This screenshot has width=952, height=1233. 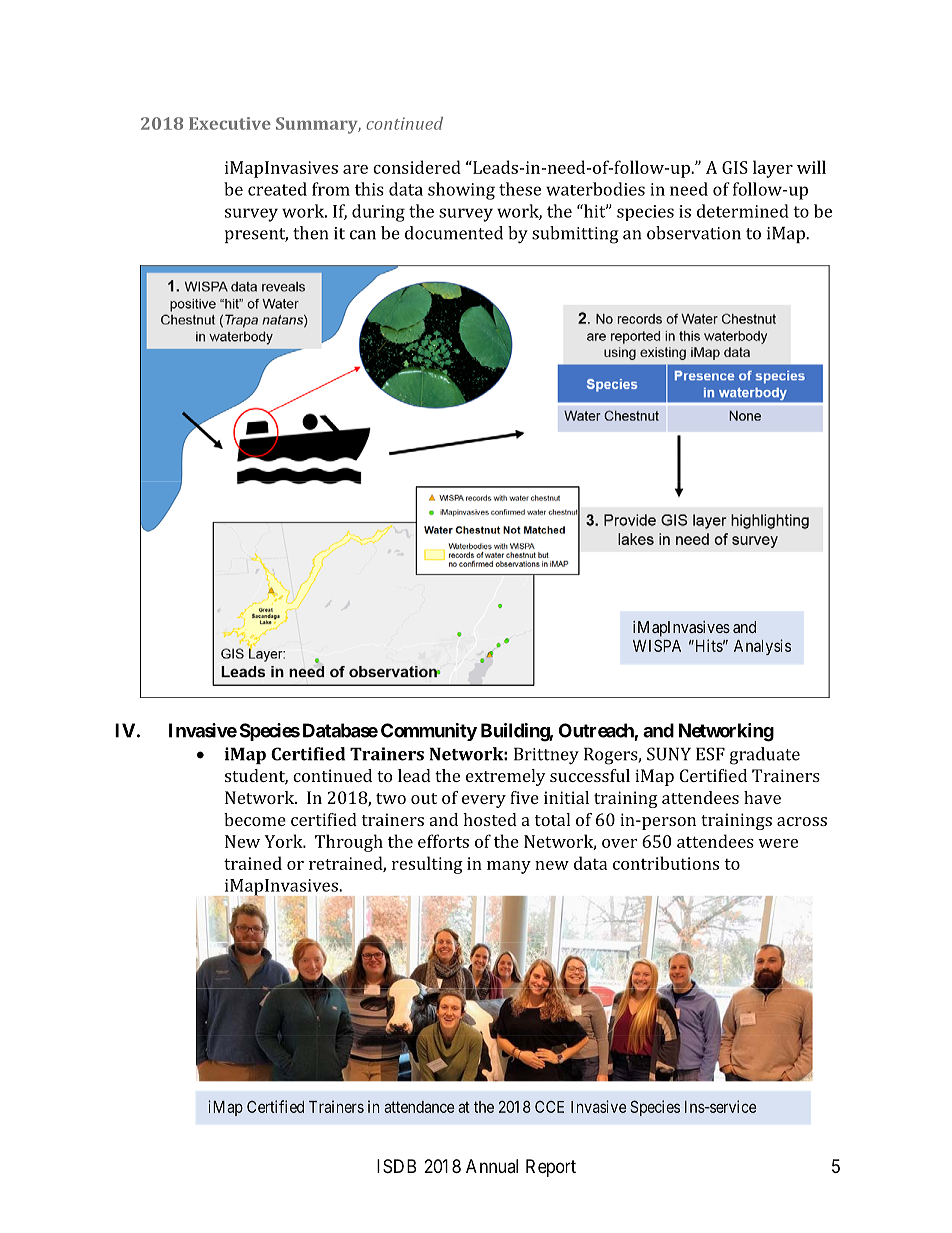 What do you see at coordinates (762, 647) in the screenshot?
I see `Analysis` at bounding box center [762, 647].
